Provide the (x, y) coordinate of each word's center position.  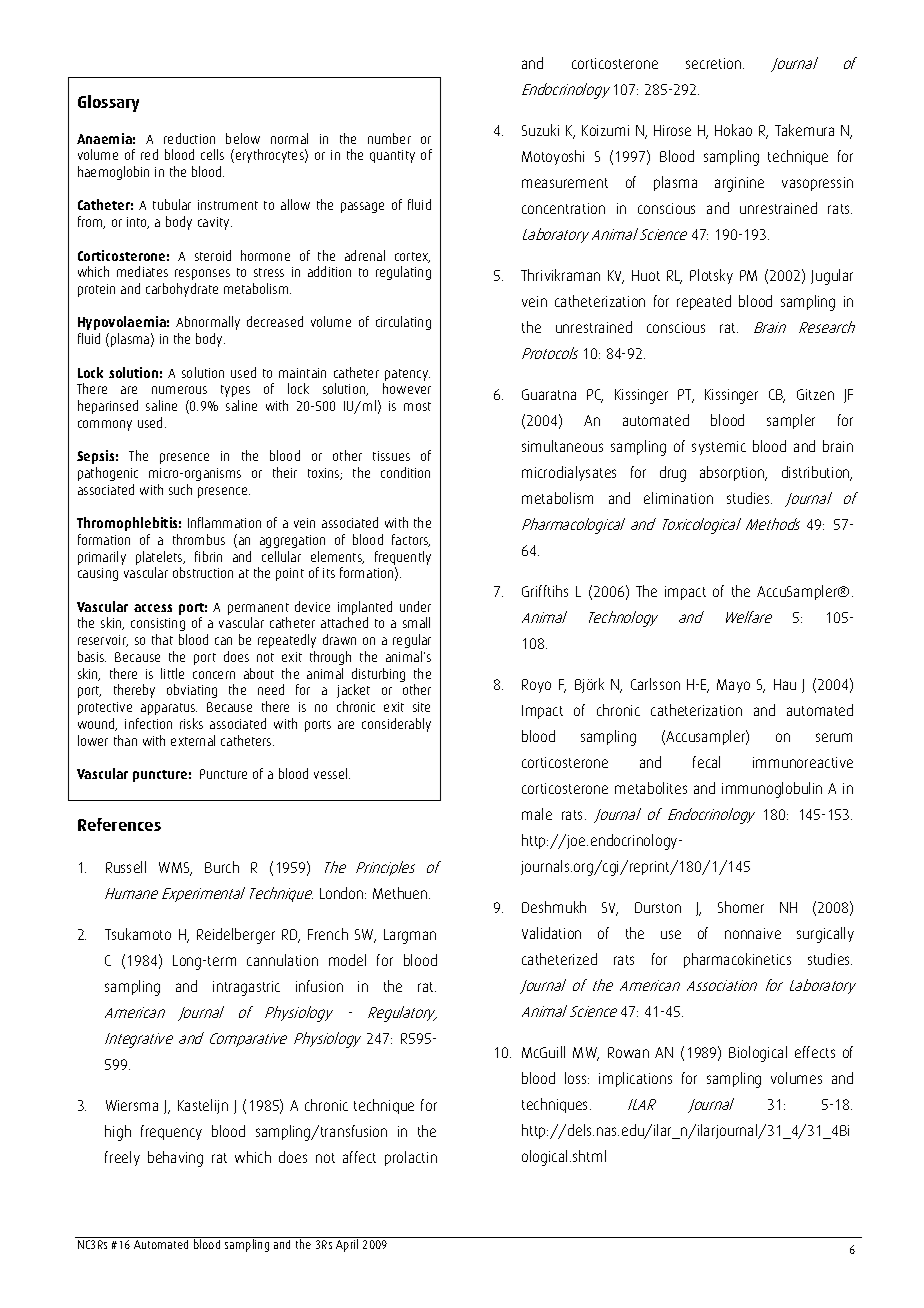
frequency (171, 1132)
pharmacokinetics (737, 960)
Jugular (832, 277)
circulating (403, 323)
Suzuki (540, 130)
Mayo (733, 686)
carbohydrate (182, 290)
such (180, 489)
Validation (551, 933)
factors (411, 540)
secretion (715, 63)
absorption (733, 473)
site (421, 707)
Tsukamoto (138, 934)
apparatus (169, 709)
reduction (189, 138)
